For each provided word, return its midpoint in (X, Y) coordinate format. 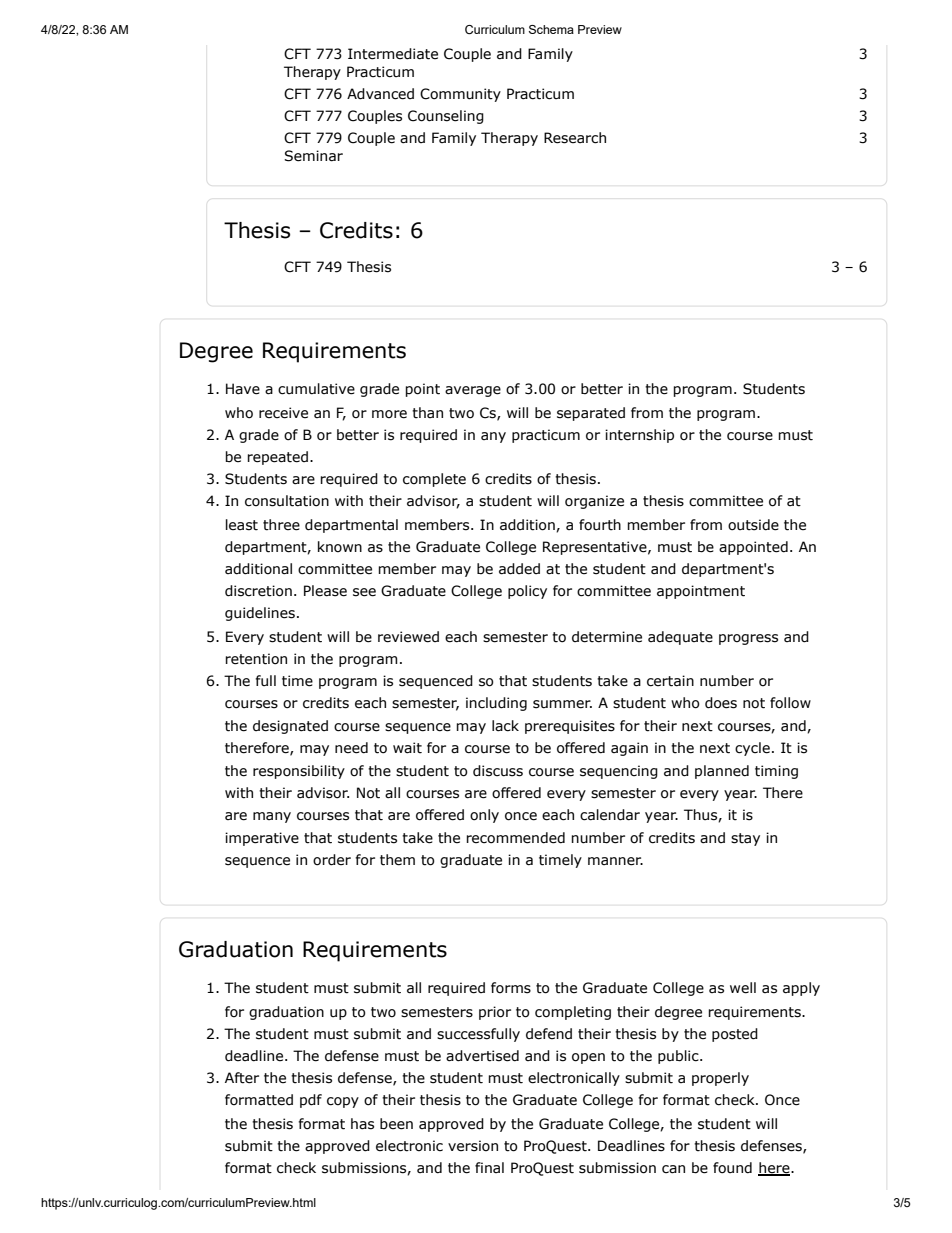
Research (575, 138)
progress (748, 639)
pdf (311, 1101)
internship (639, 436)
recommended (515, 838)
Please (325, 591)
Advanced (380, 94)
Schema (551, 29)
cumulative (316, 389)
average (473, 391)
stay (745, 839)
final (489, 1167)
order (332, 860)
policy (527, 592)
